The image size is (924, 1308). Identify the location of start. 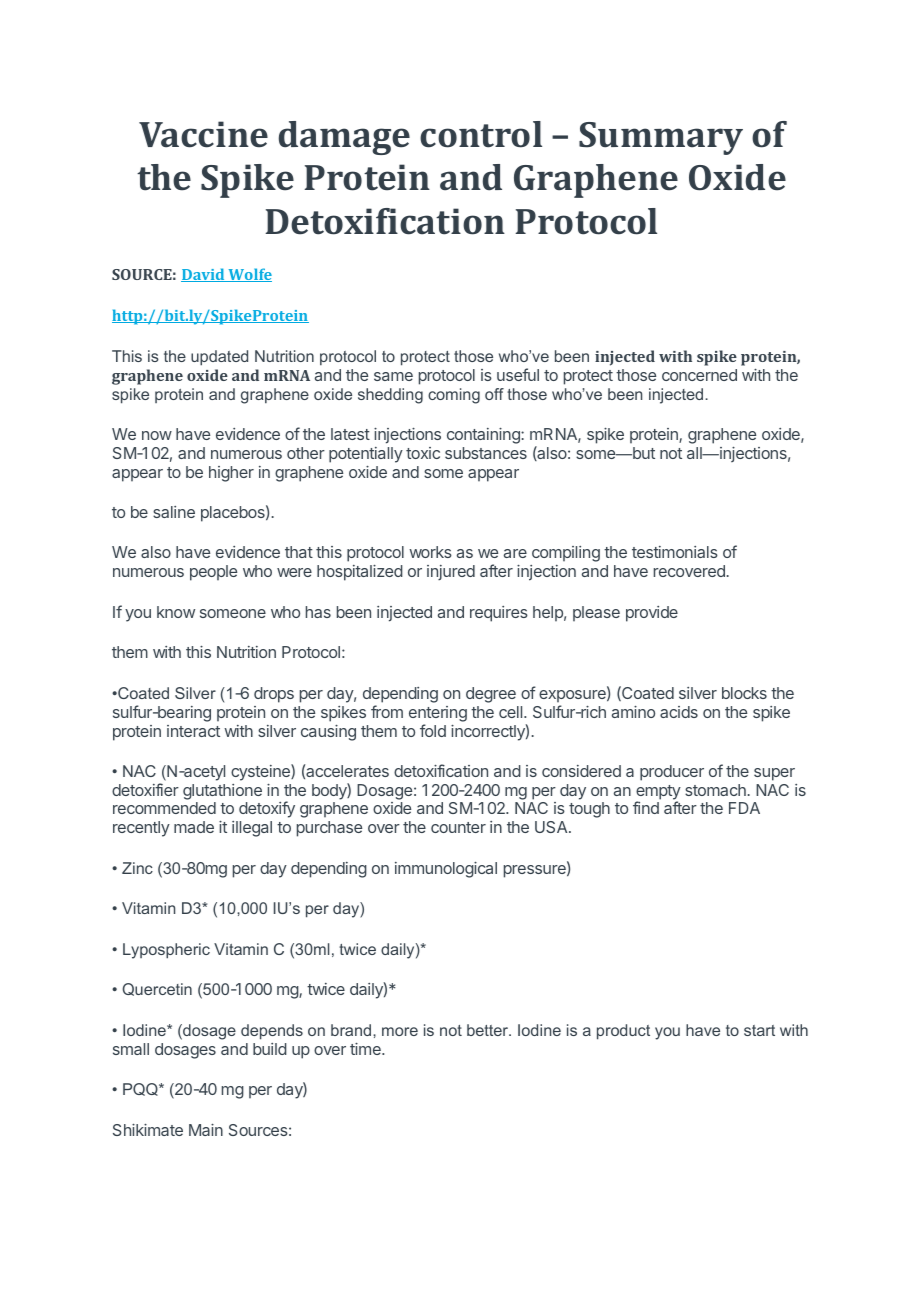
(759, 1030).
